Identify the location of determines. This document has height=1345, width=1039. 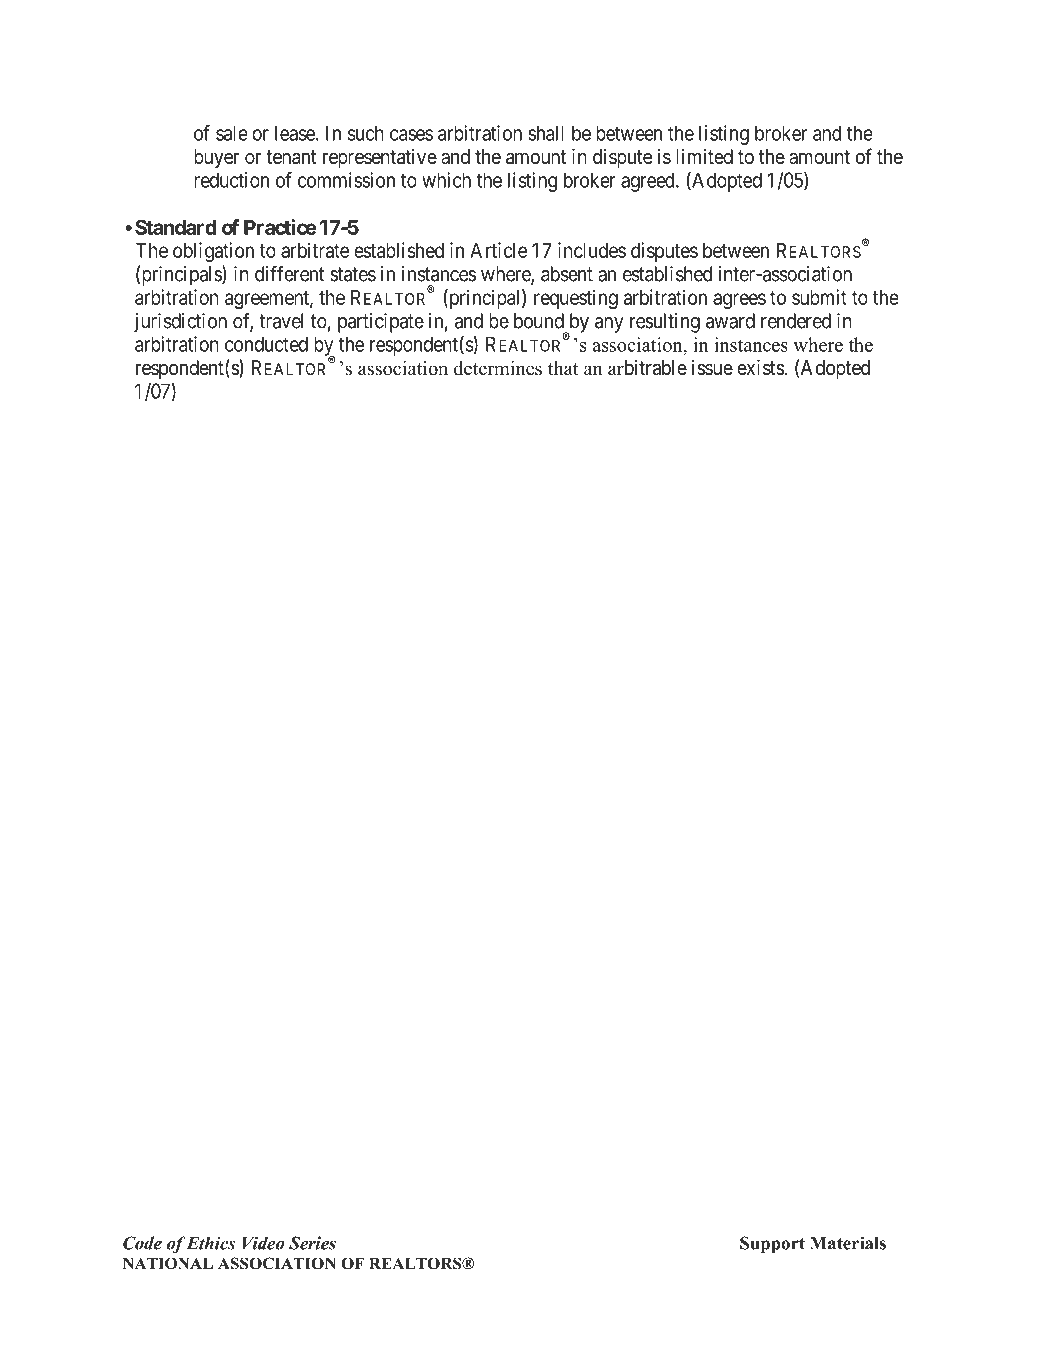
(498, 368).
